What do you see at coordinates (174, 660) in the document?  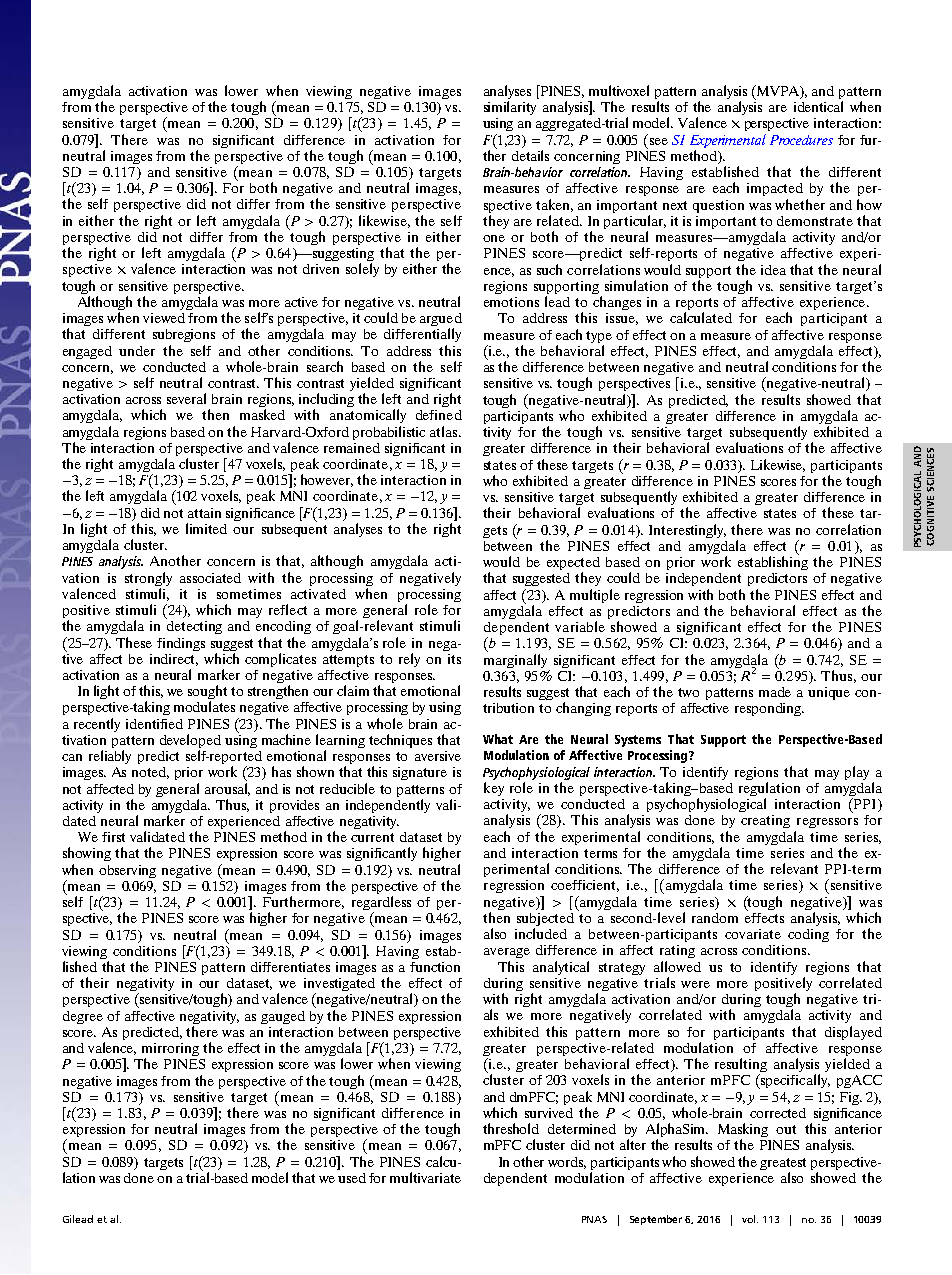 I see `indirect` at bounding box center [174, 660].
